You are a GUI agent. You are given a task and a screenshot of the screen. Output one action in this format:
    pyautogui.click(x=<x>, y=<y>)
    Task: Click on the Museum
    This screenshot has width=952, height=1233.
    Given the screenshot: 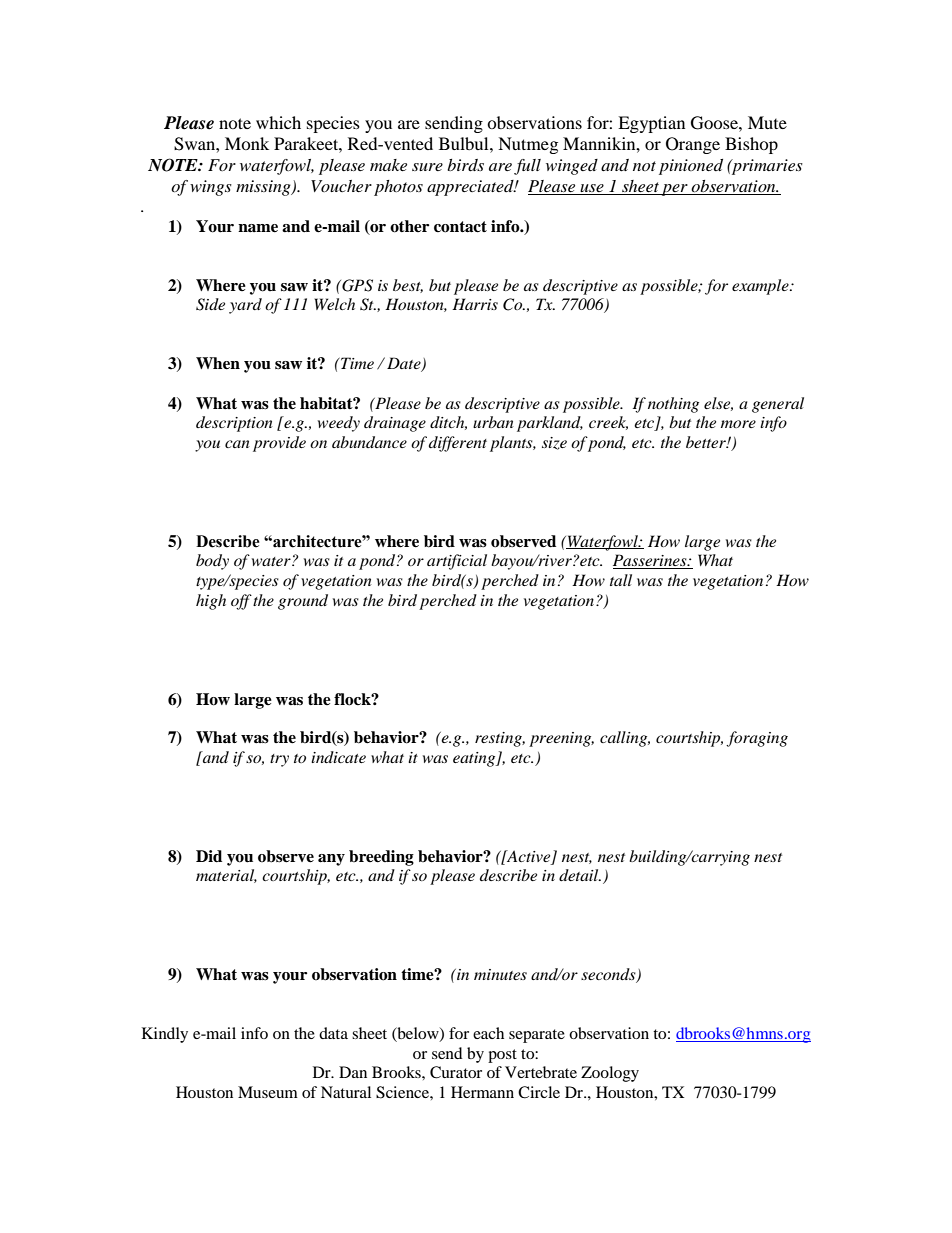 What is the action you would take?
    pyautogui.click(x=268, y=1092)
